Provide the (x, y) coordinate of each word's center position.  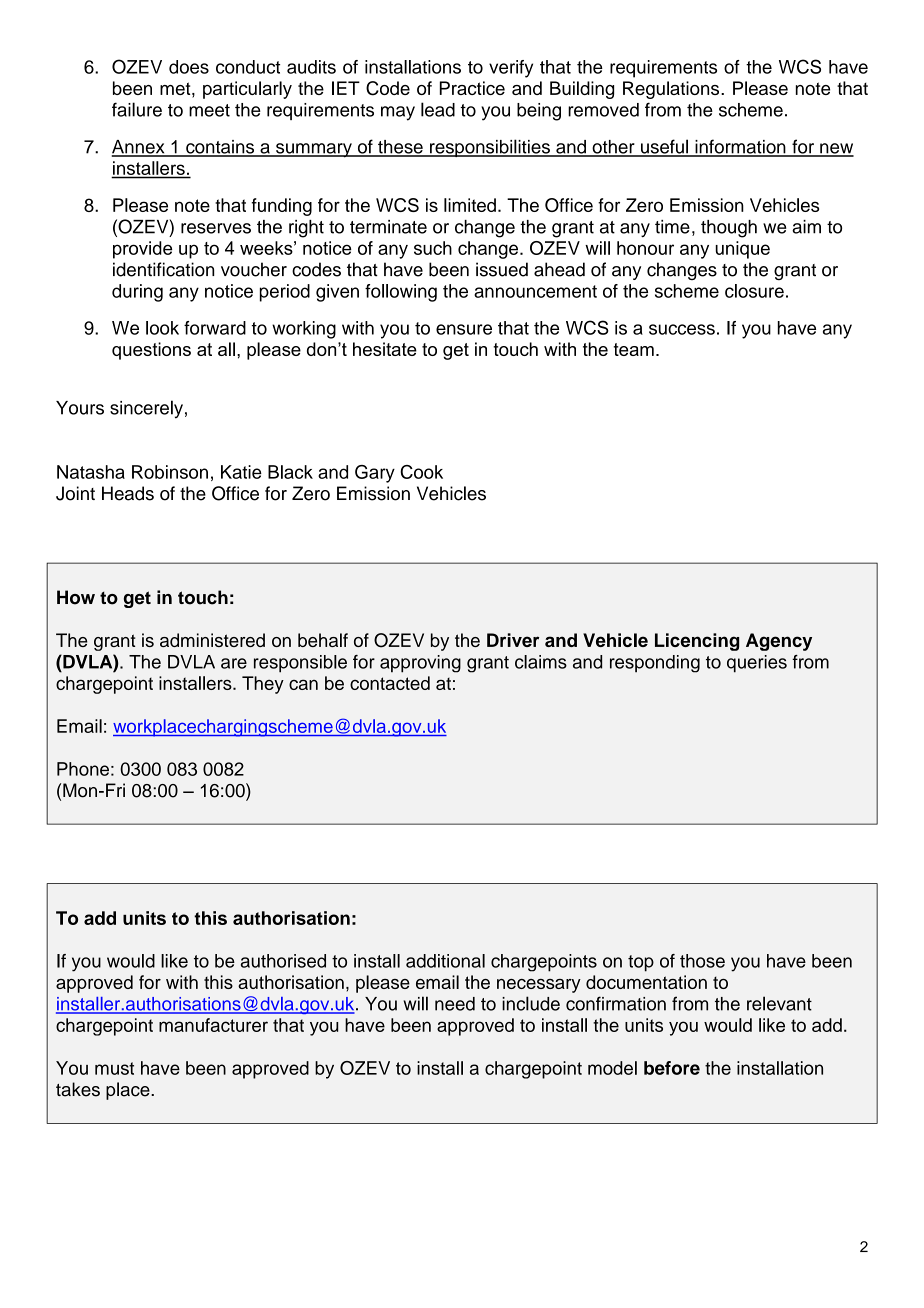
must (114, 1068)
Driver (513, 640)
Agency (779, 642)
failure (137, 109)
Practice (472, 88)
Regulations (672, 90)
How (76, 597)
